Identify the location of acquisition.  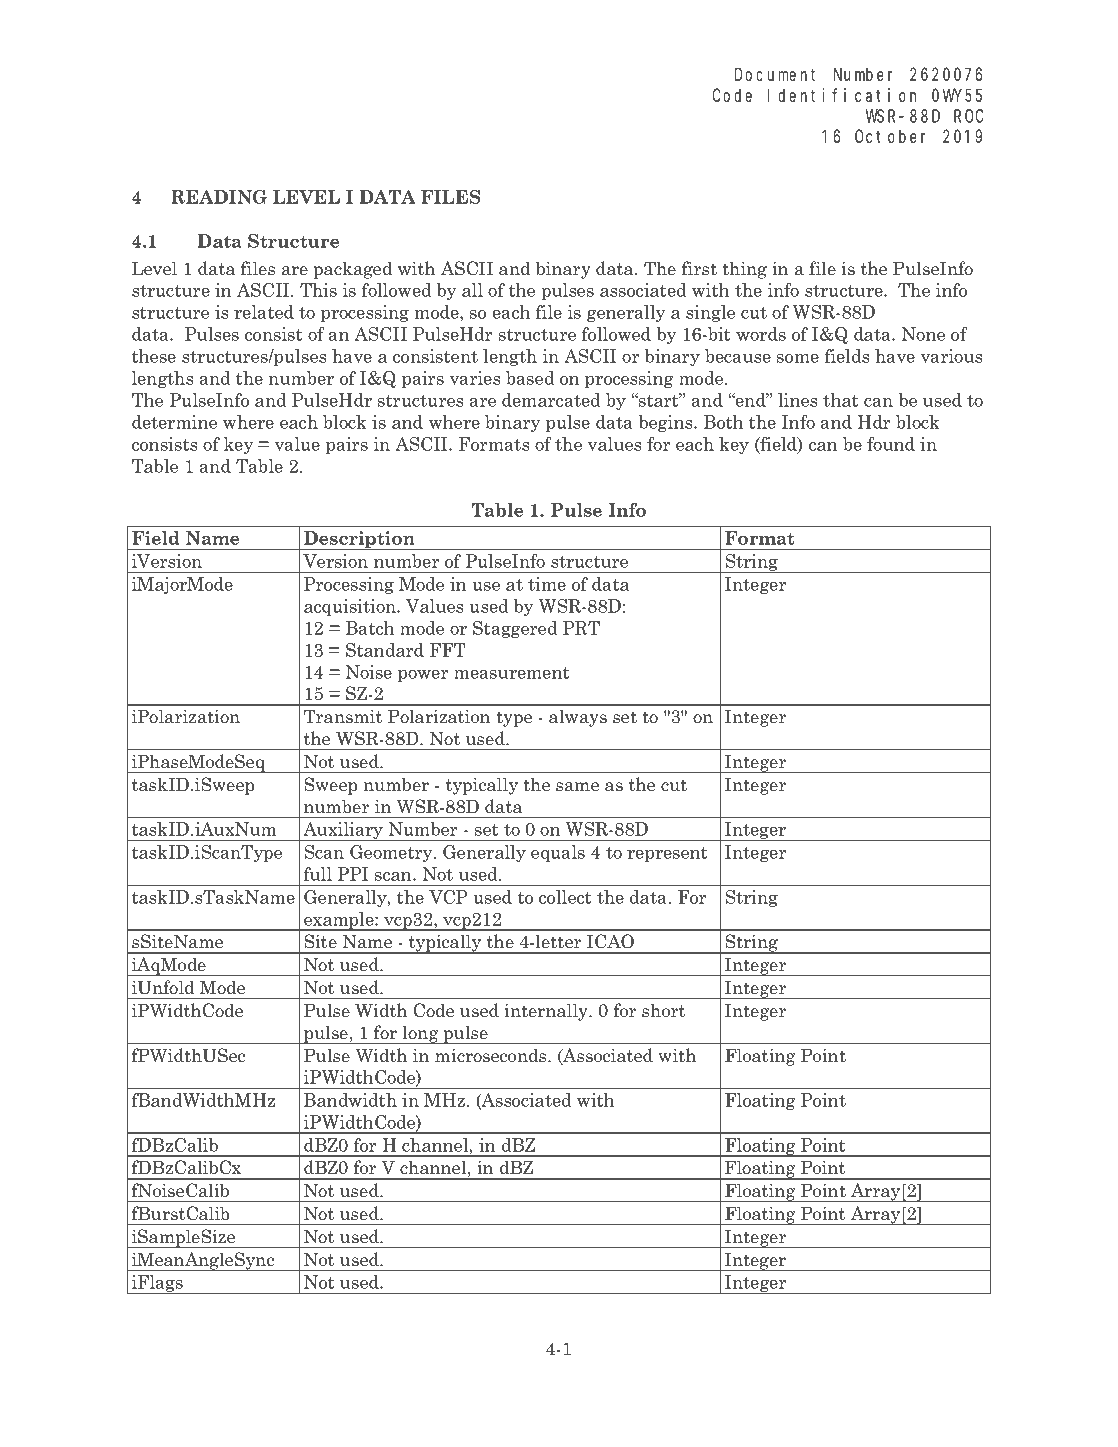
(351, 607).
